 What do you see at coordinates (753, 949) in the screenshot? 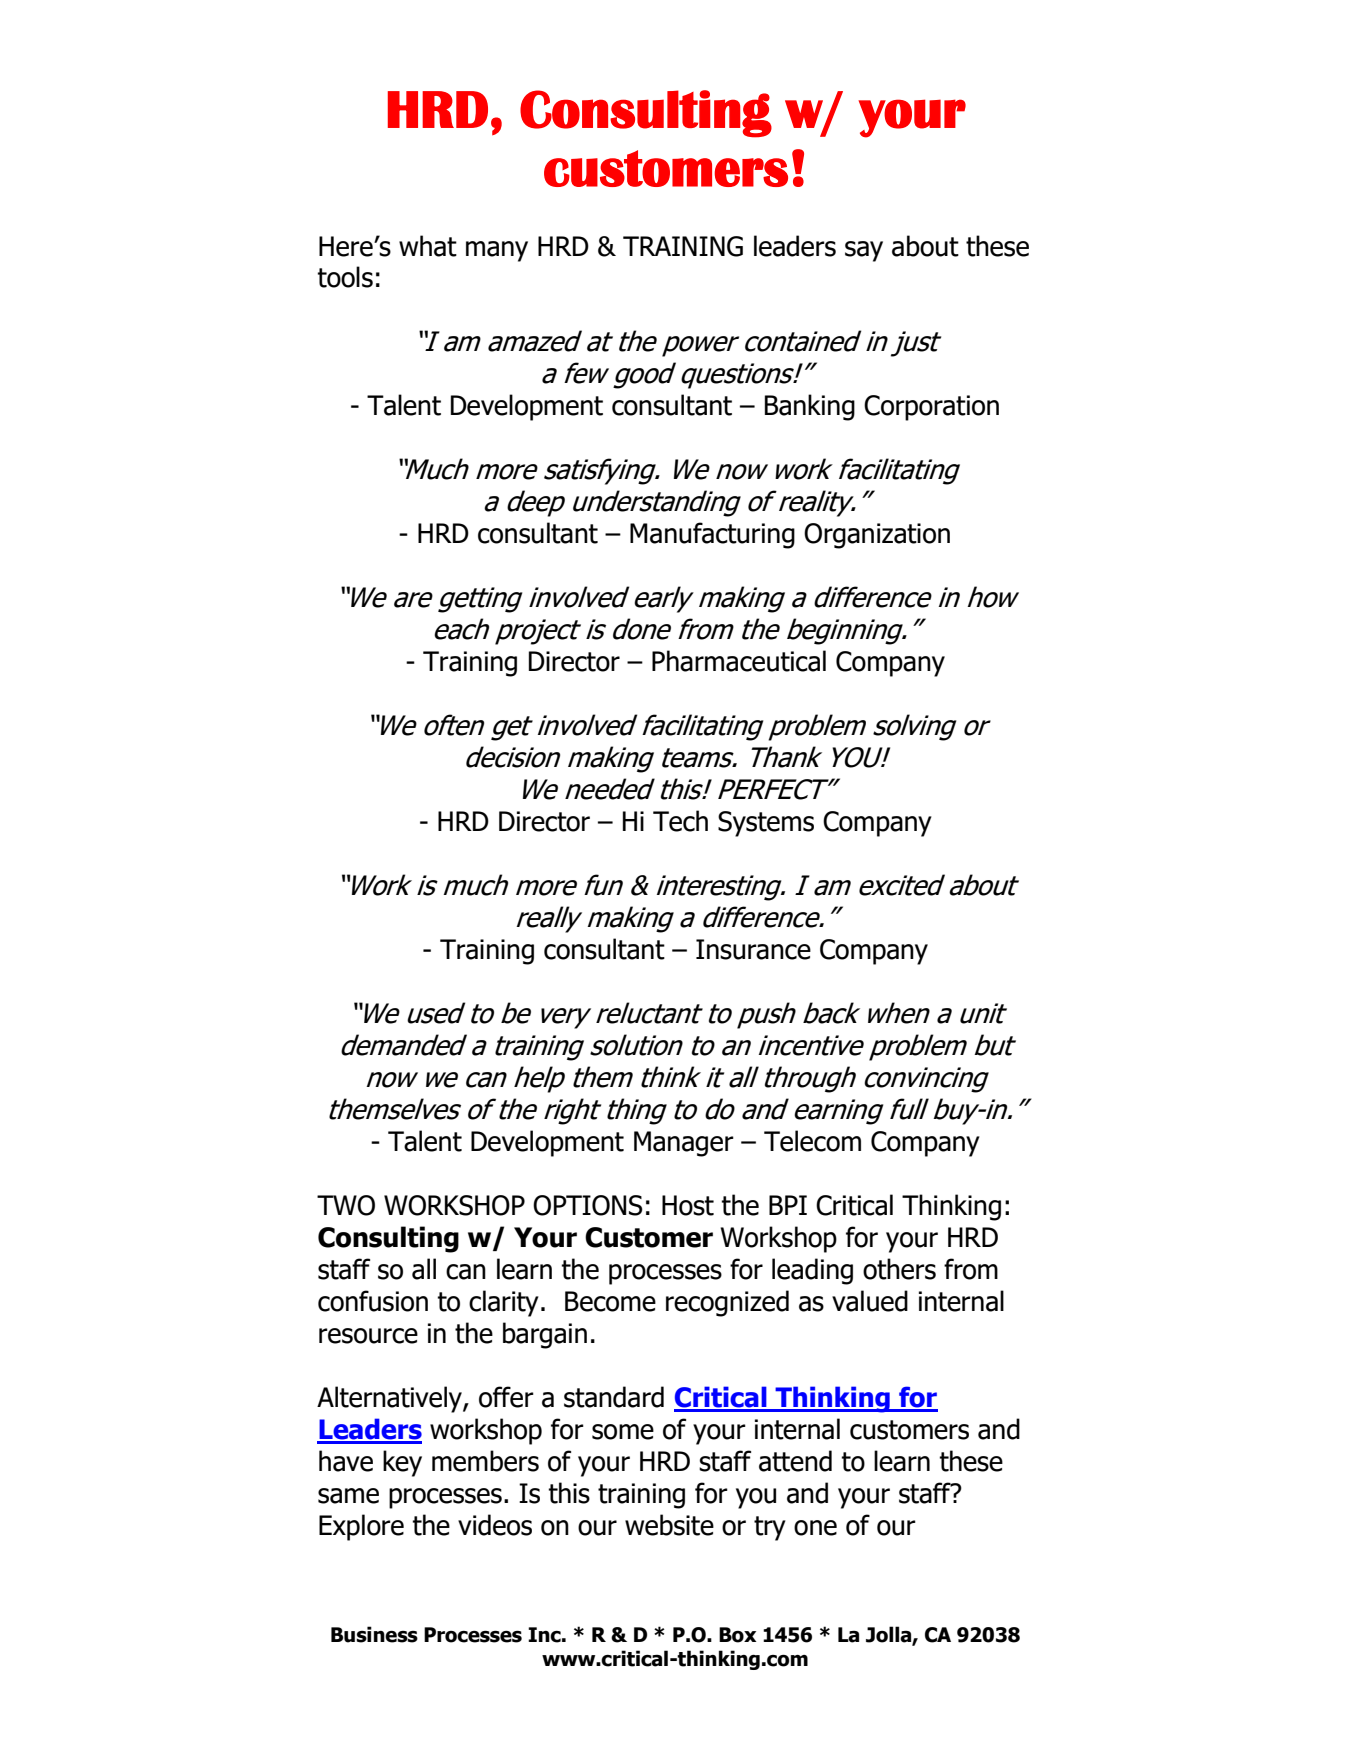
I see `Insurance` at bounding box center [753, 949].
